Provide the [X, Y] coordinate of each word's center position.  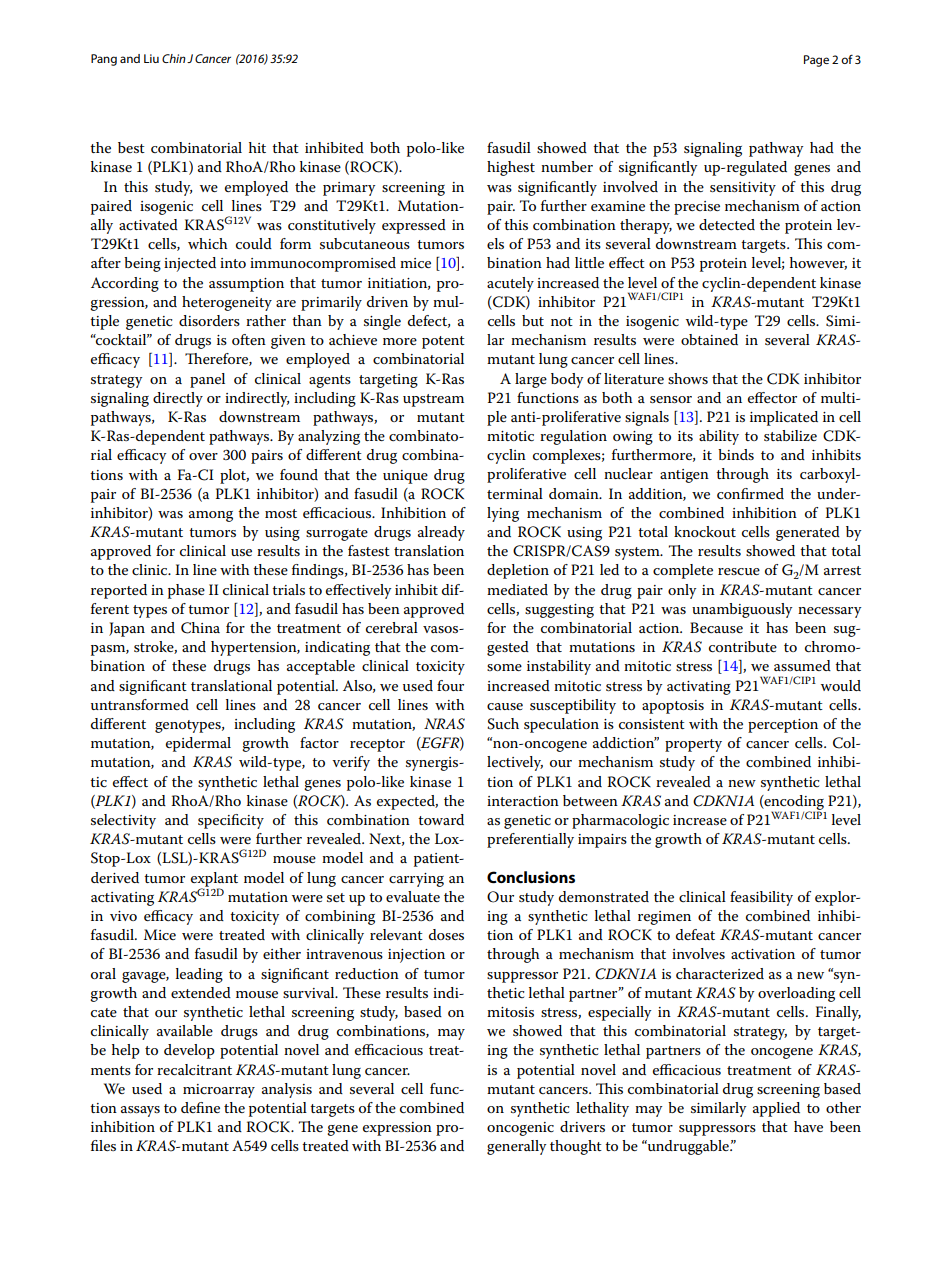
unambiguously [742, 610]
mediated [517, 589]
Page [816, 61]
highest [511, 168]
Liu [151, 58]
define [200, 1107]
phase [186, 591]
